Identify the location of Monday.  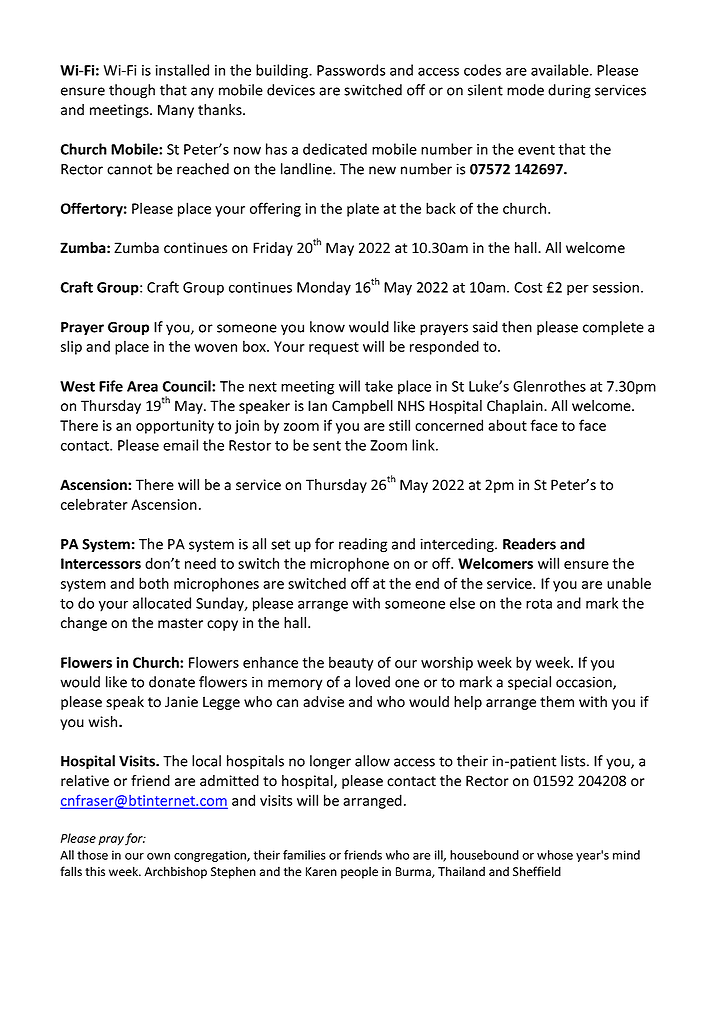
(324, 288).
